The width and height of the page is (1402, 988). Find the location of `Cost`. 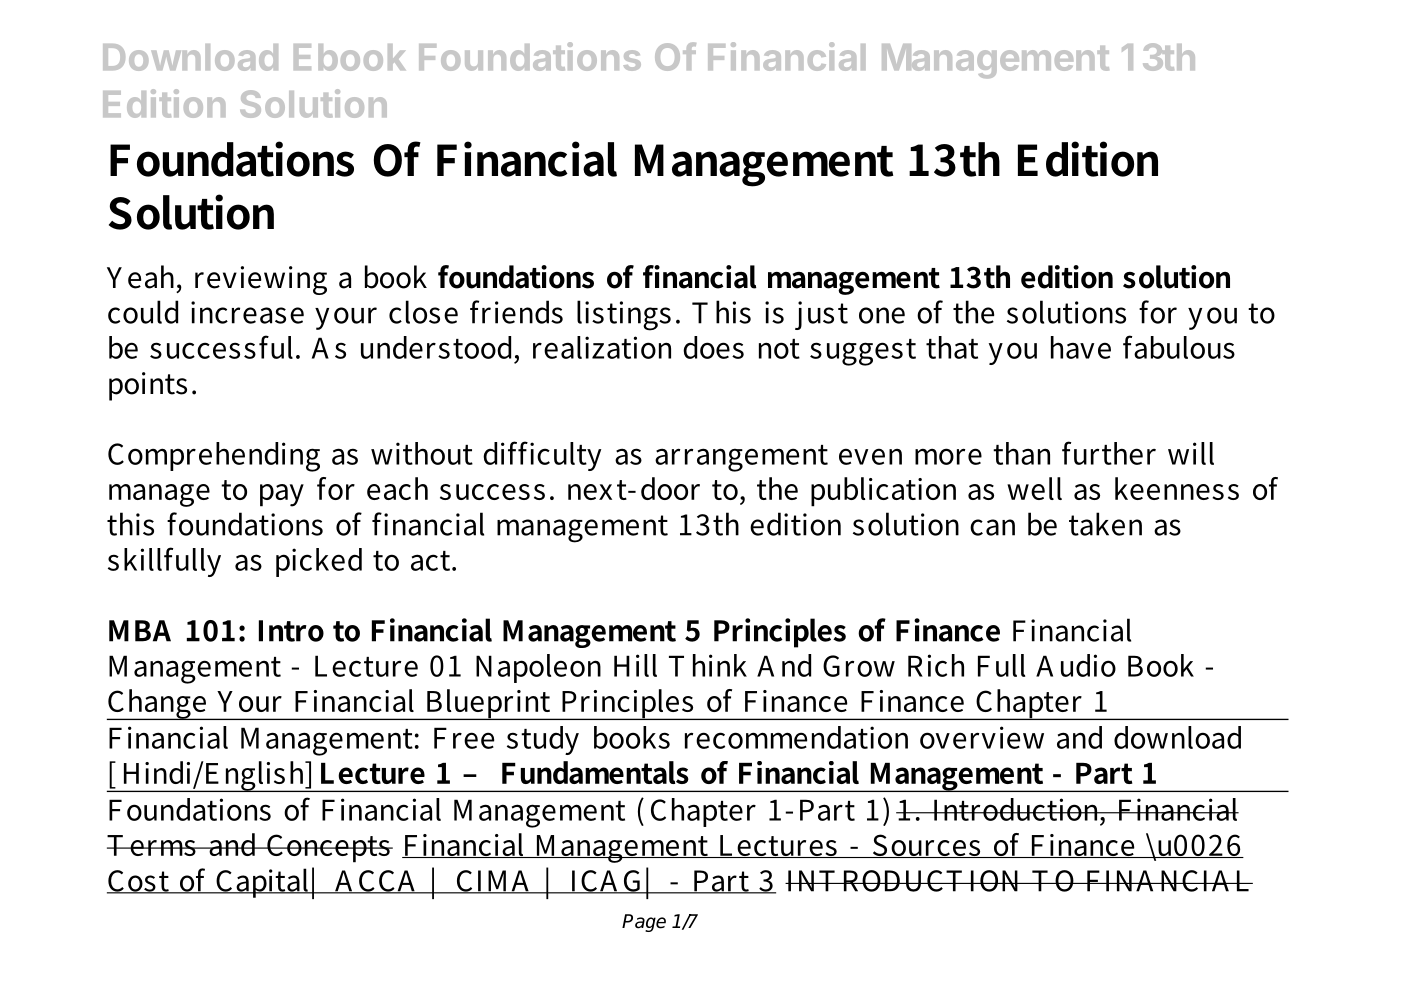

Cost is located at coordinates (139, 882).
